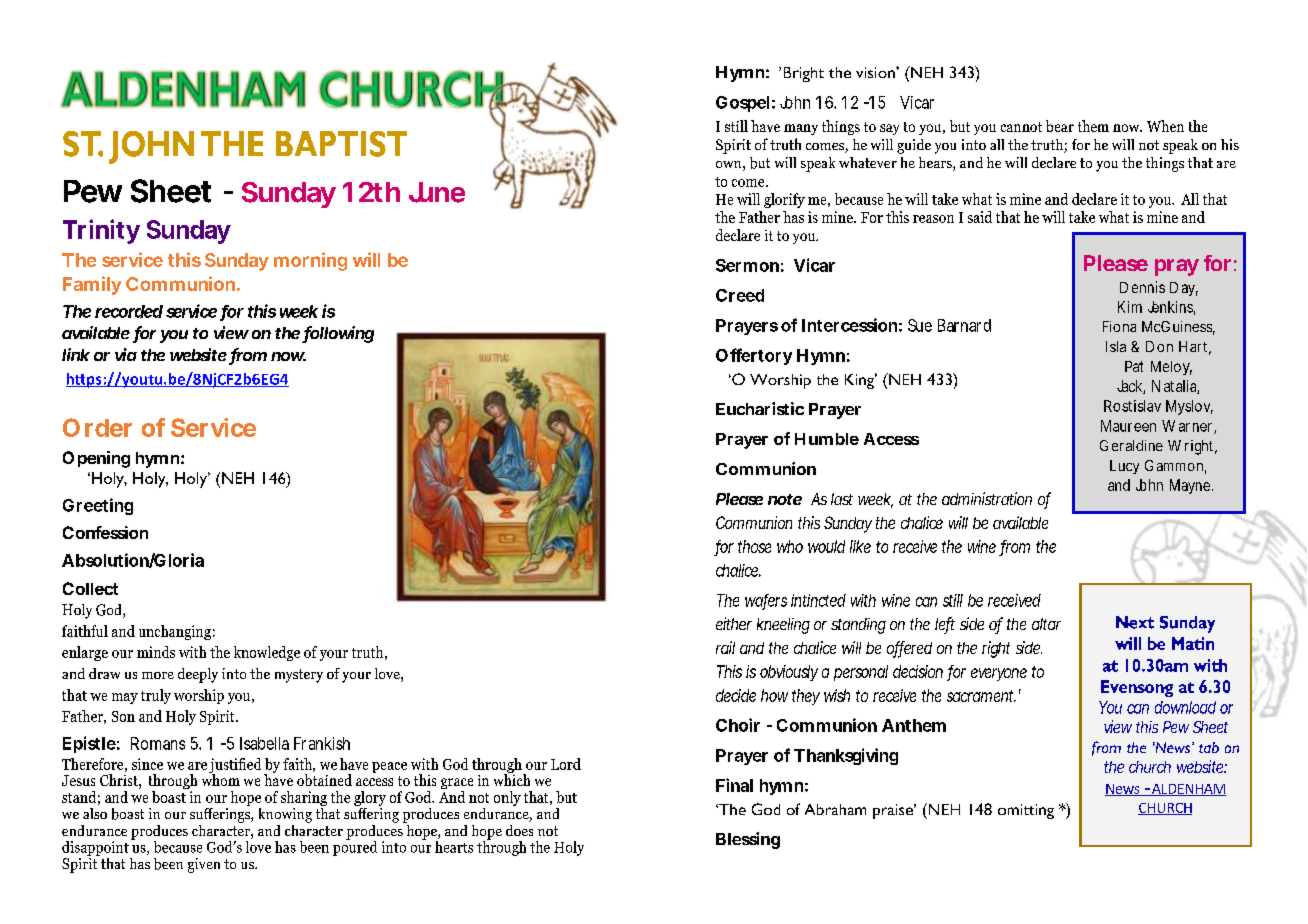 Image resolution: width=1308 pixels, height=924 pixels. I want to click on note, so click(785, 499).
